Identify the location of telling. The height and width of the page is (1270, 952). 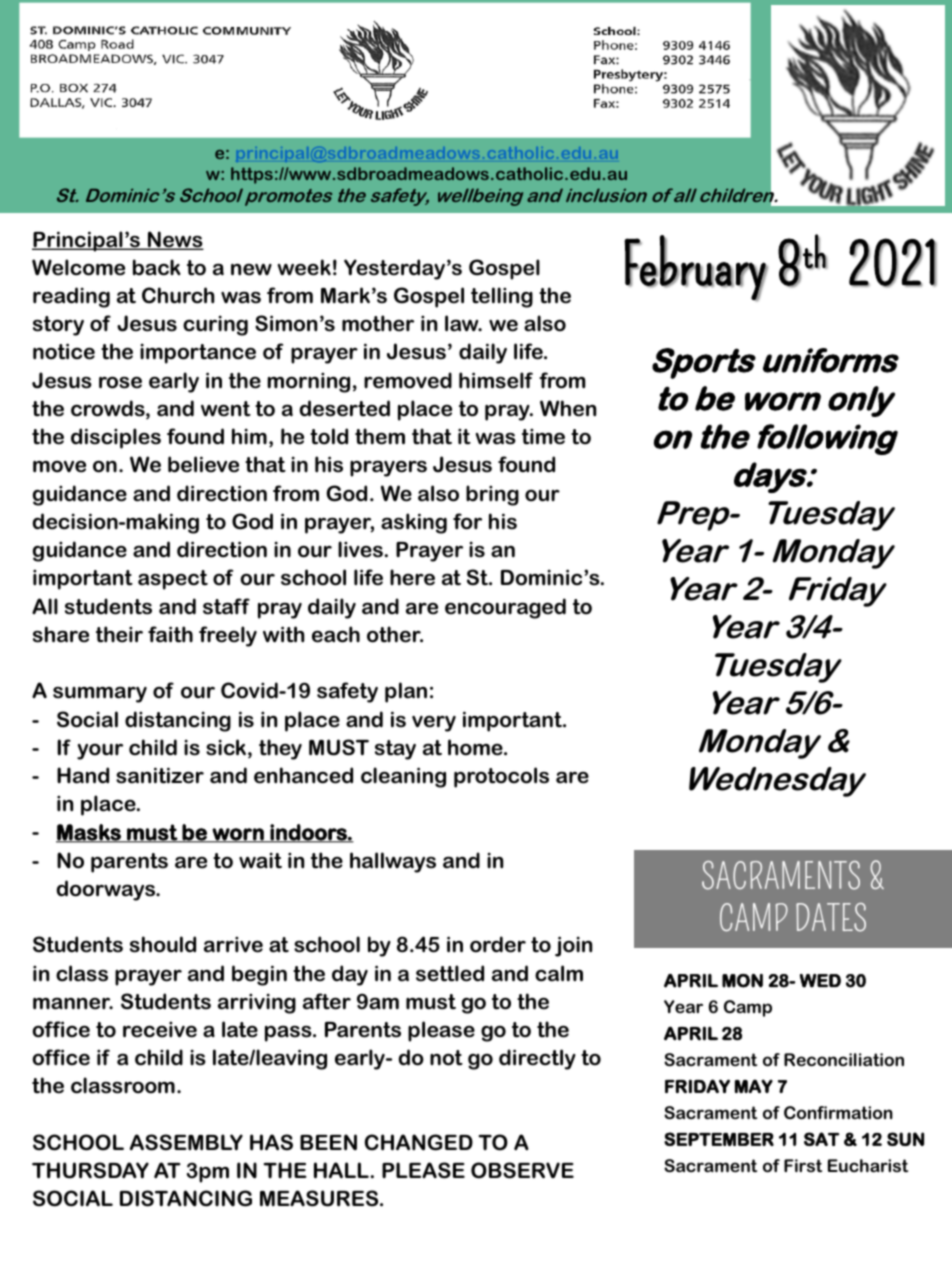
(502, 297).
